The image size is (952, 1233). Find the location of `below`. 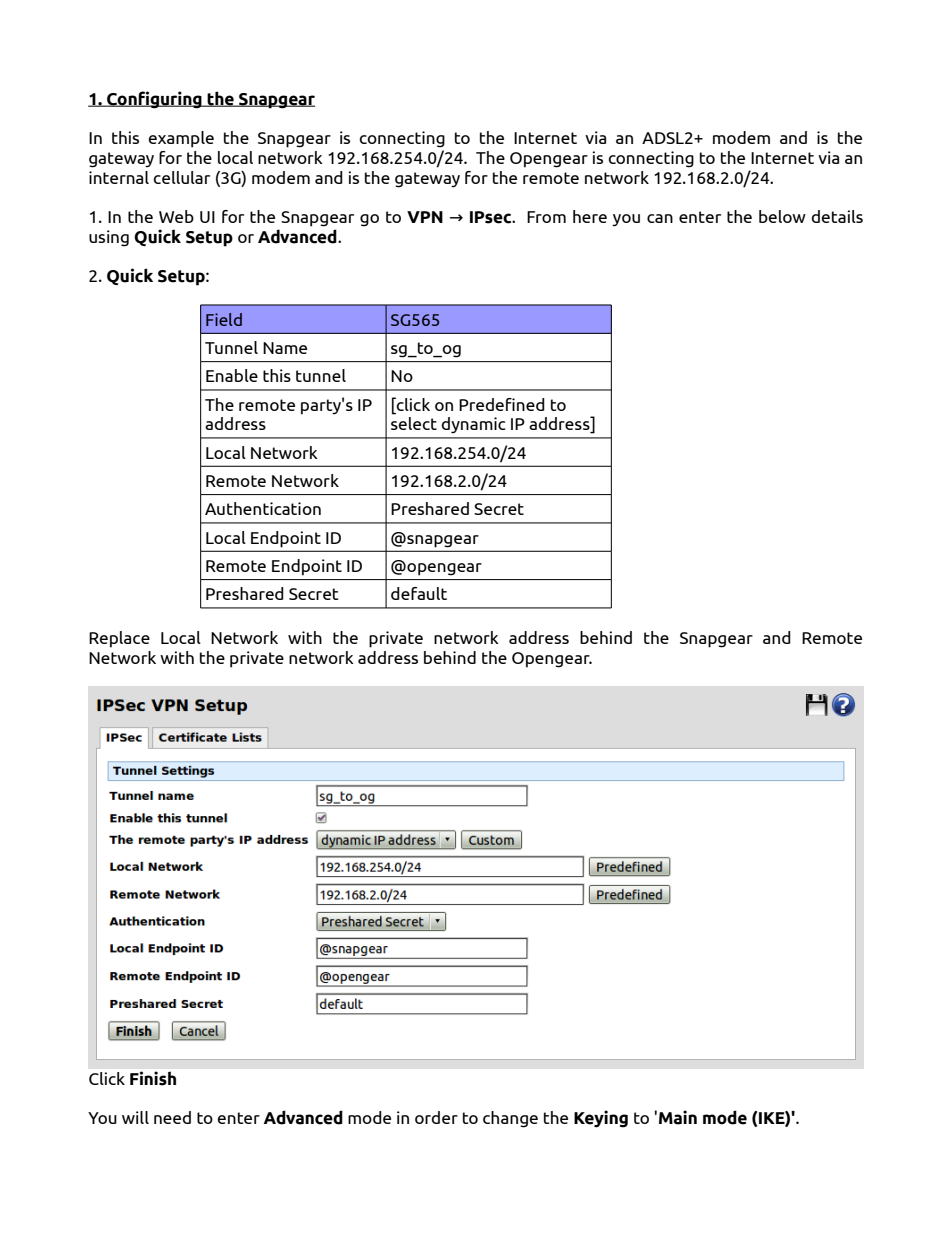

below is located at coordinates (782, 216).
